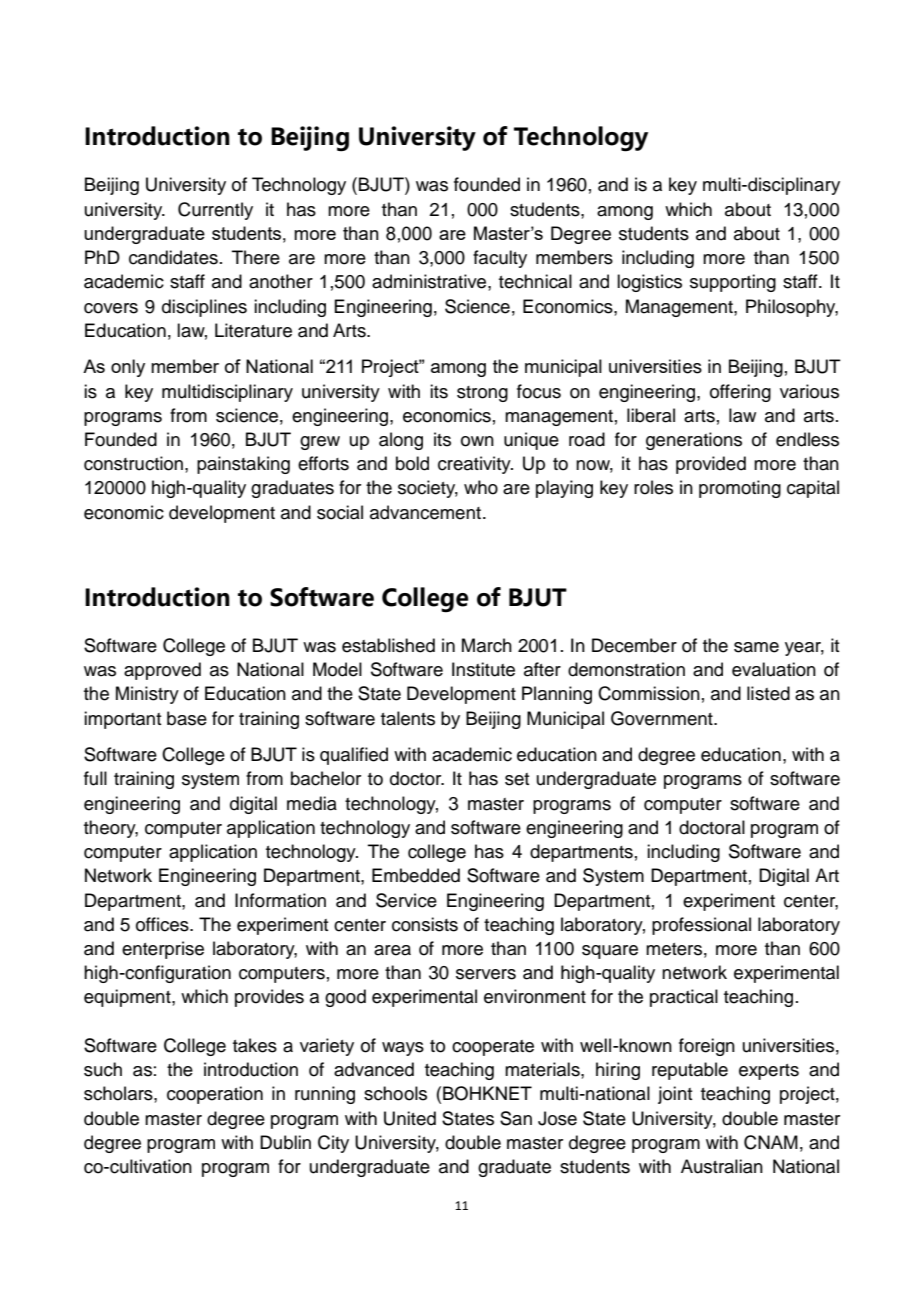 This image has width=924, height=1308. Describe the element at coordinates (740, 489) in the image. I see `promoting` at that location.
